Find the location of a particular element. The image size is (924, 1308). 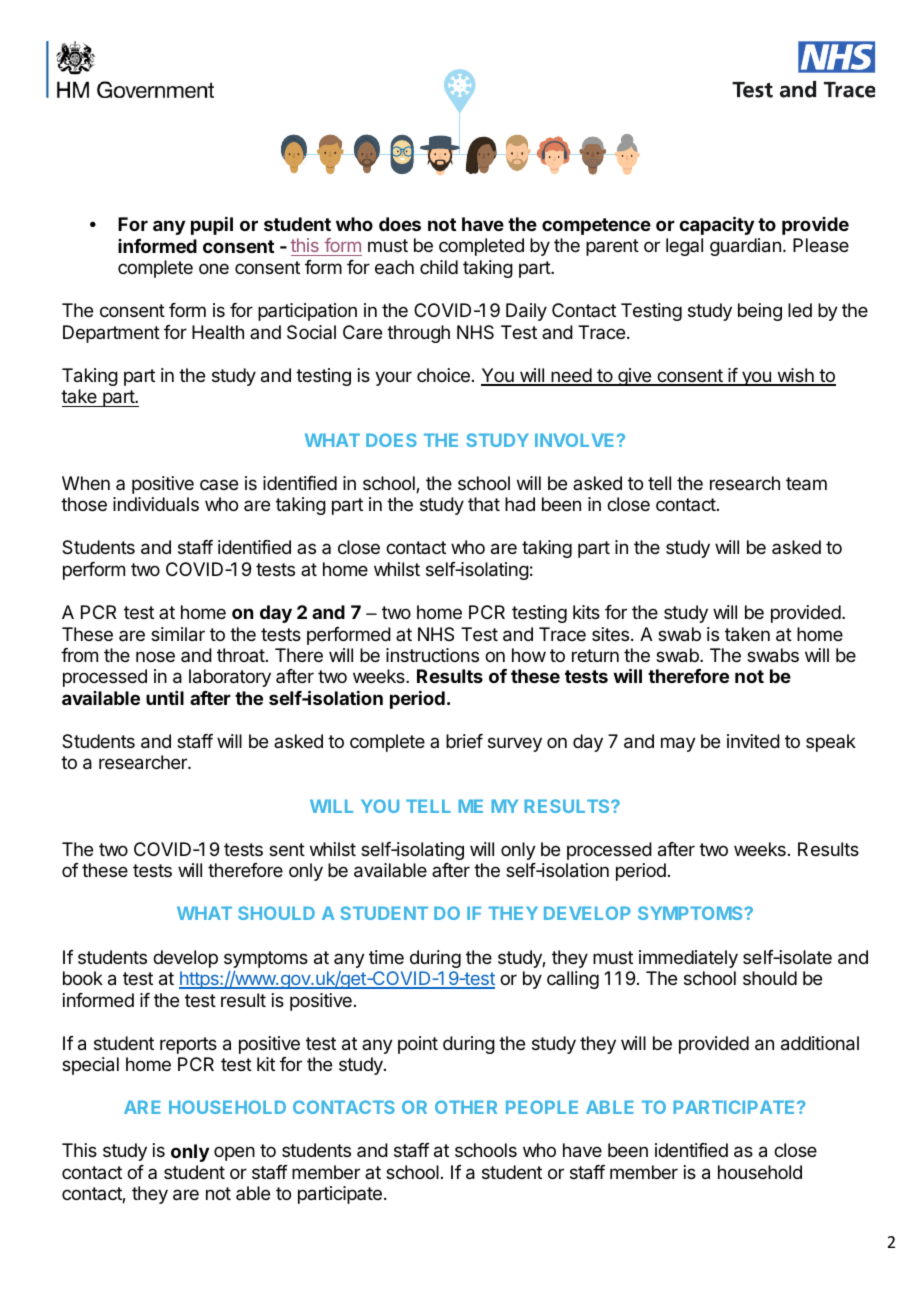

team is located at coordinates (806, 484).
